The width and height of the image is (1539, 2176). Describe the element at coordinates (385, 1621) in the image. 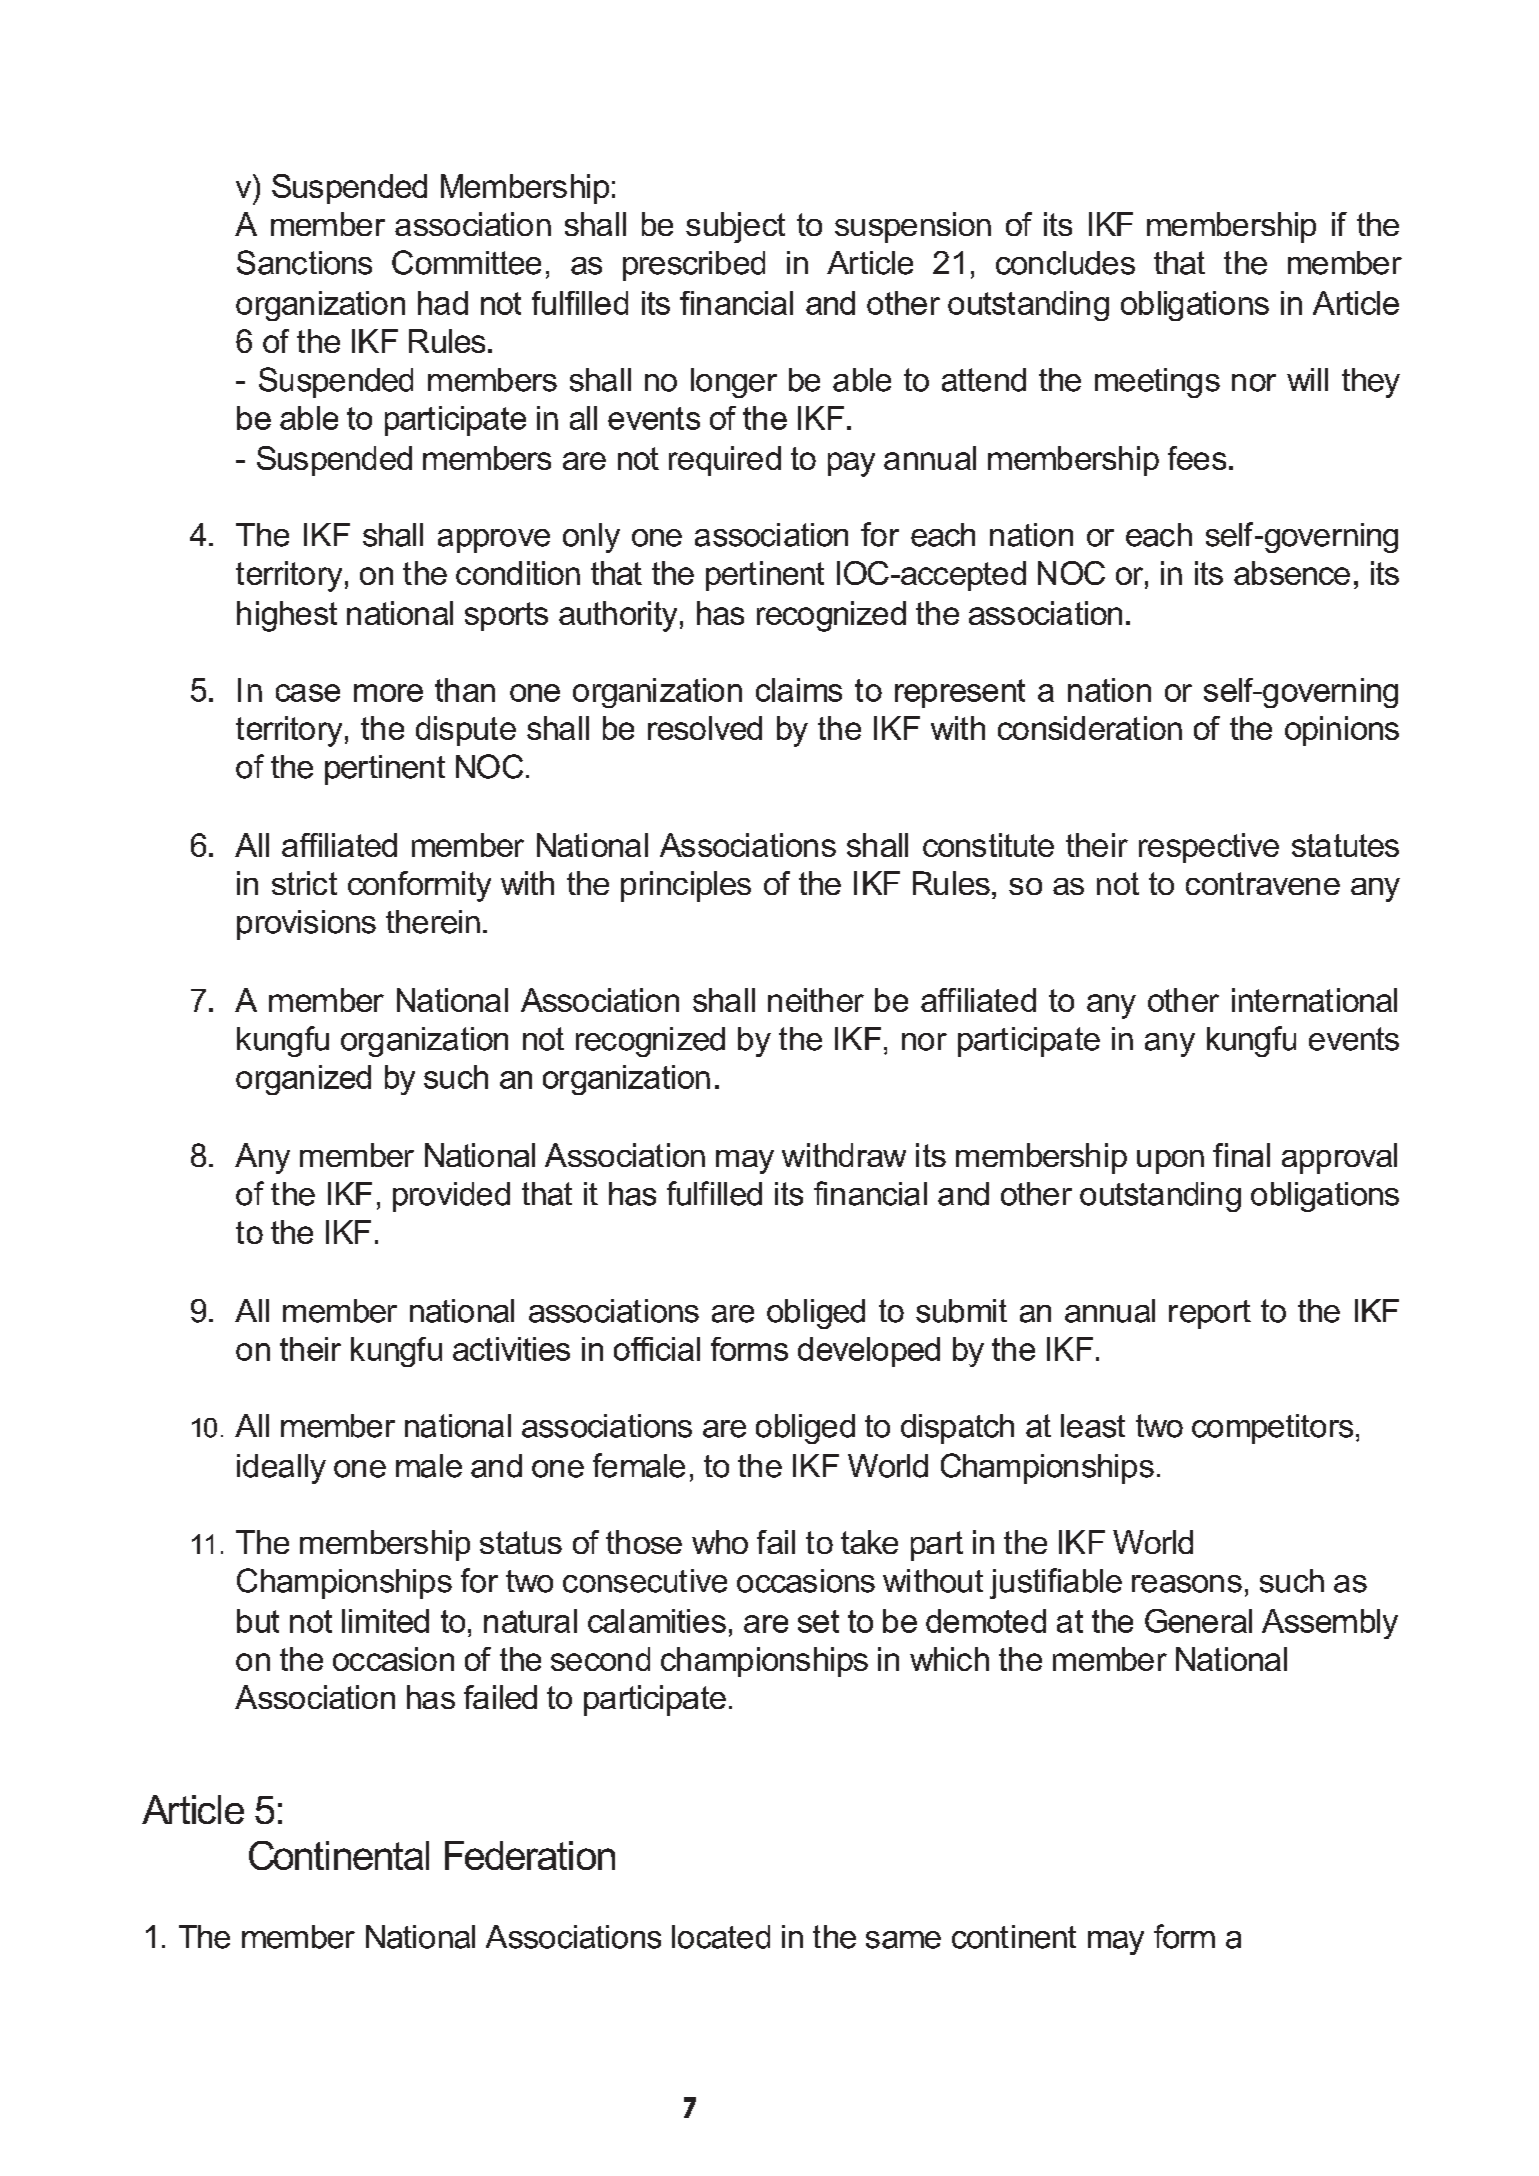

I see `limited` at that location.
